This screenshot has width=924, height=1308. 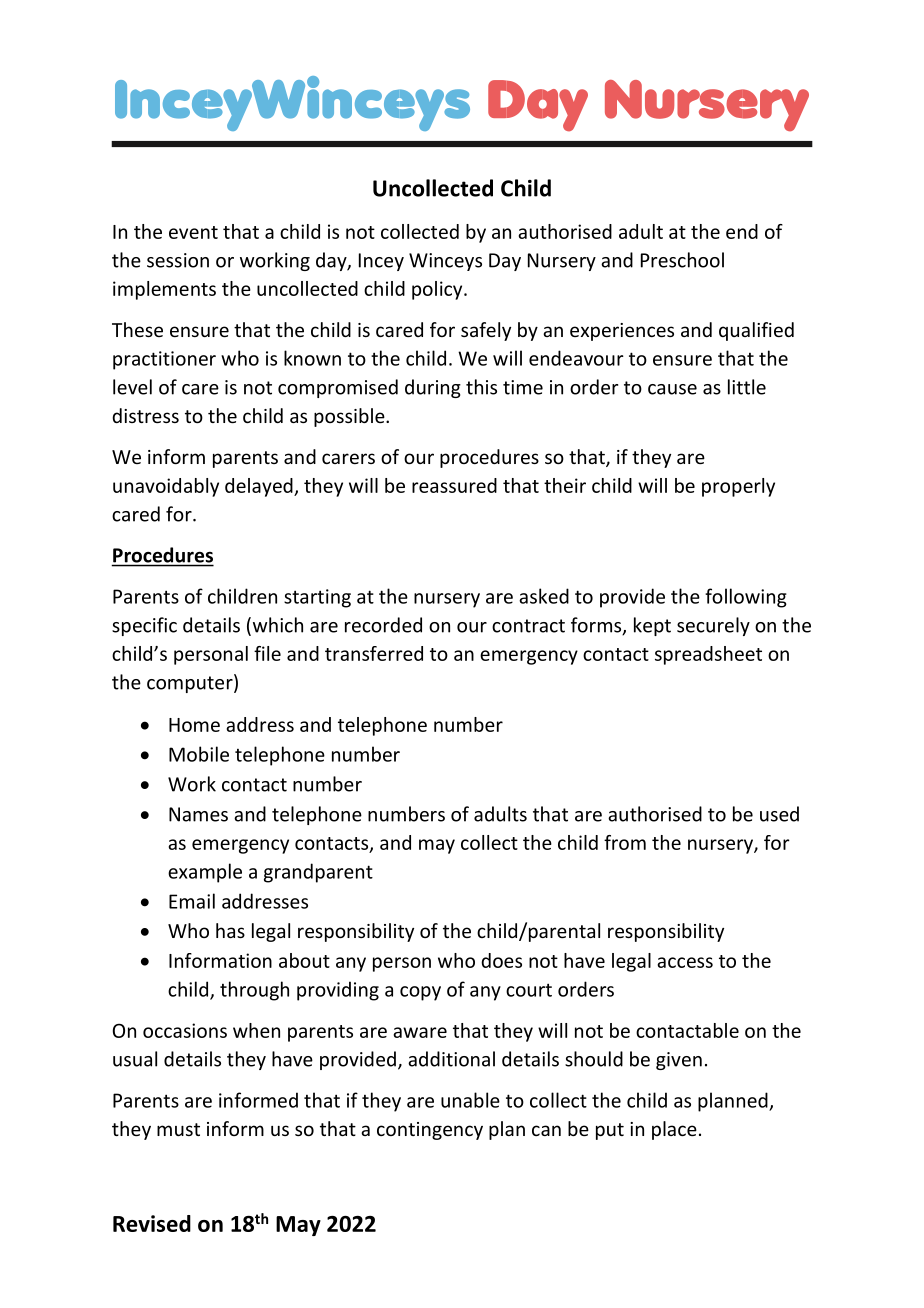 I want to click on asked, so click(x=544, y=596).
